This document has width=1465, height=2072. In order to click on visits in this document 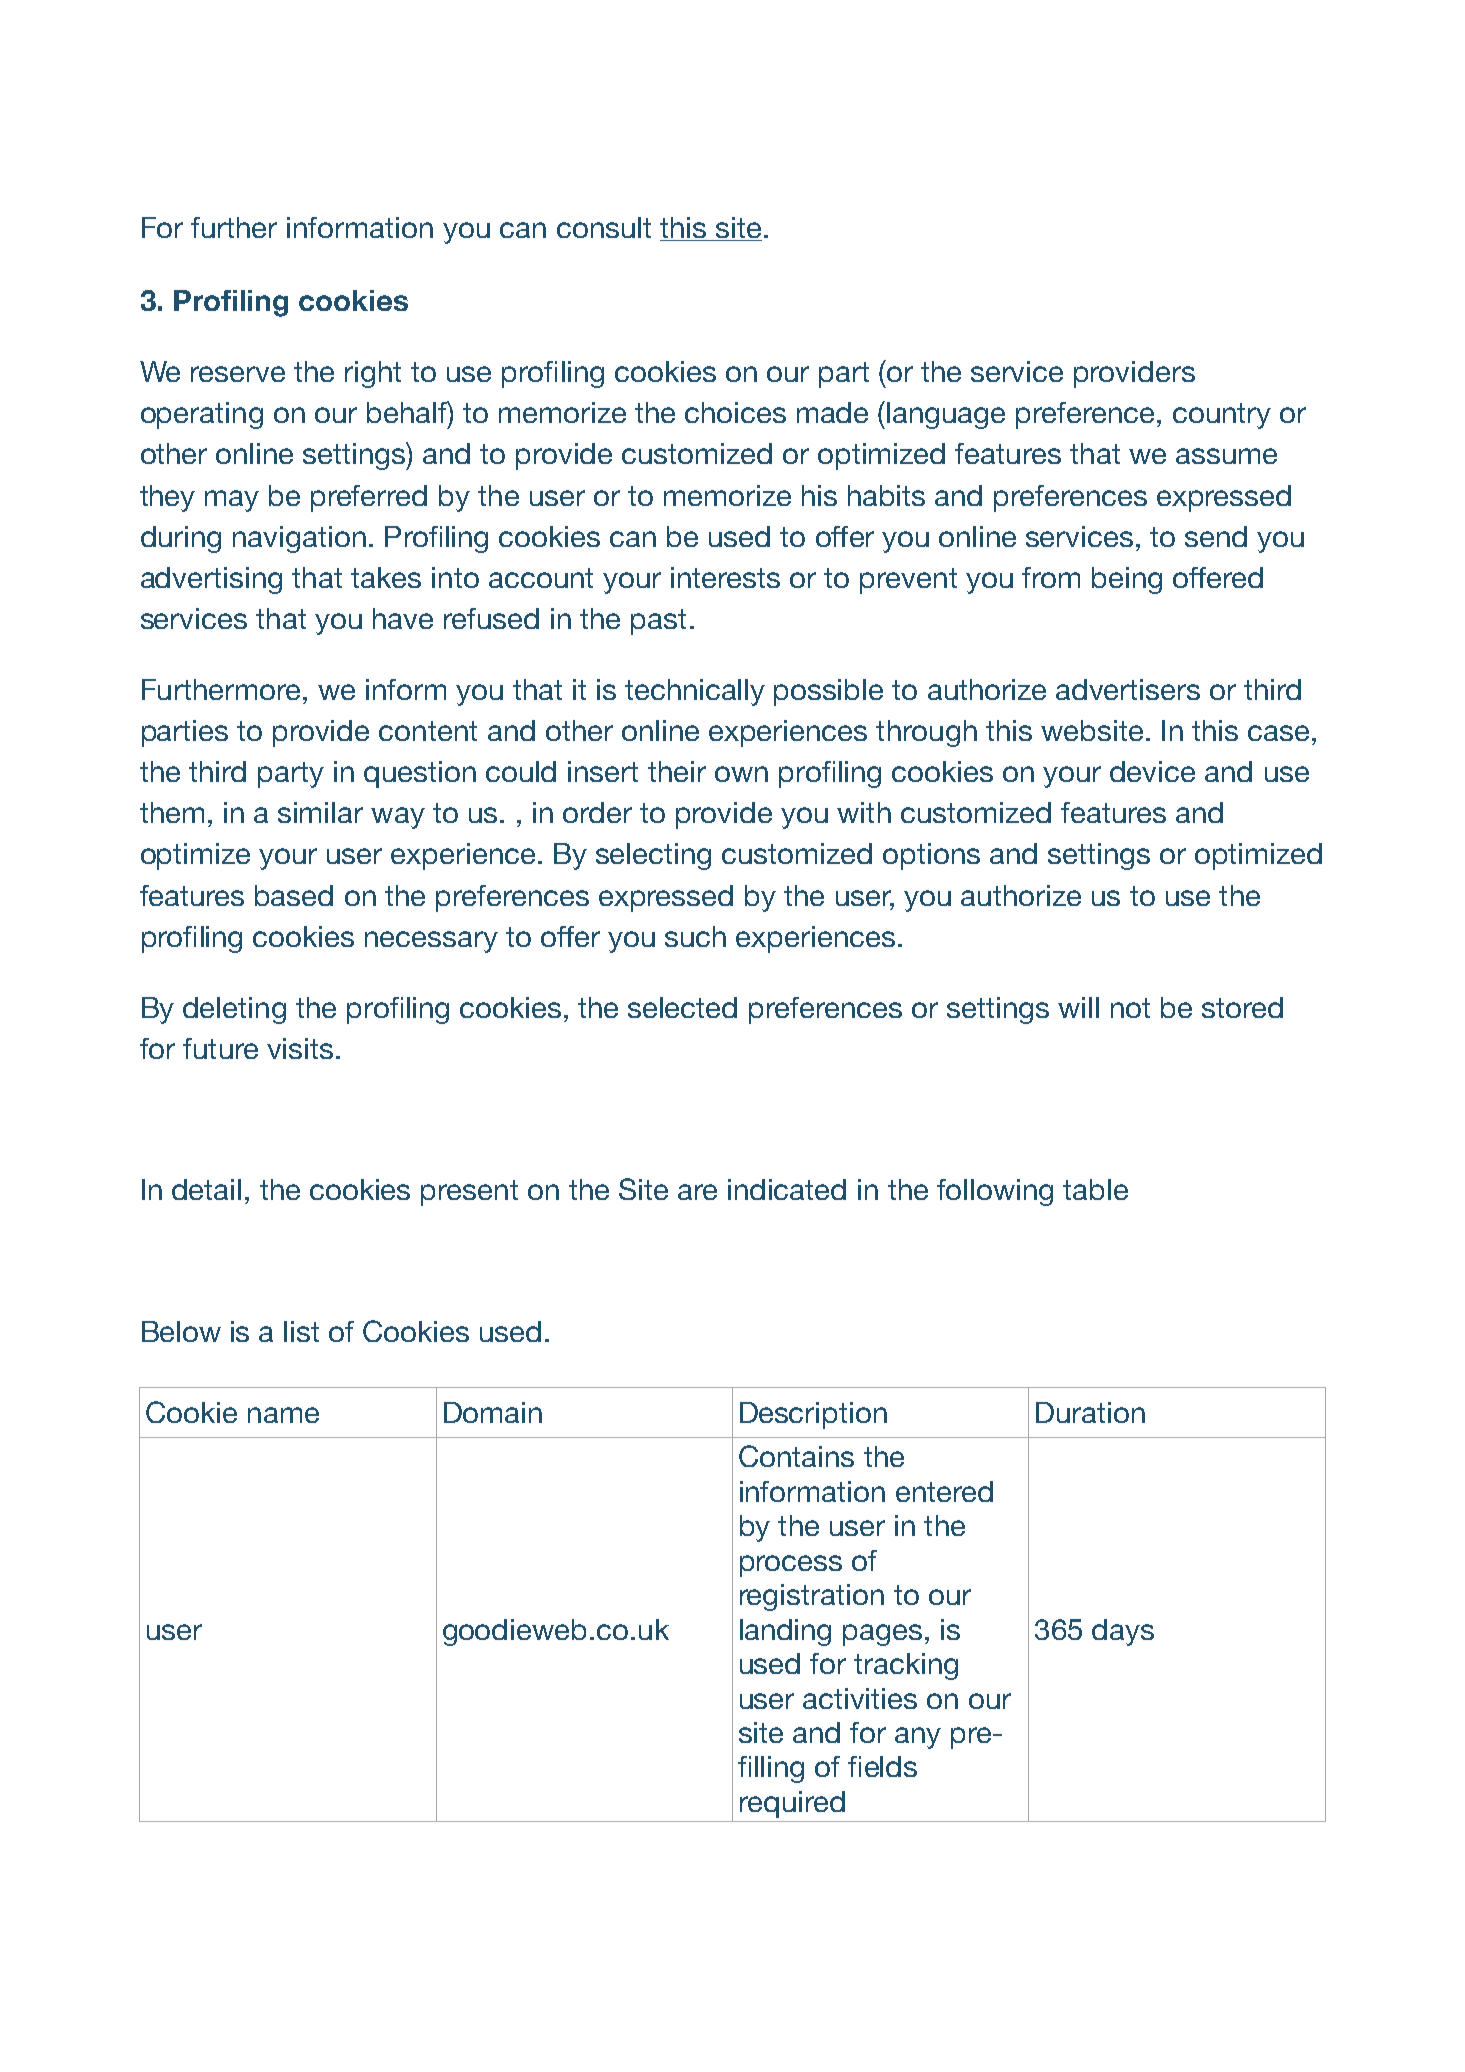, I will do `click(300, 1048)`.
